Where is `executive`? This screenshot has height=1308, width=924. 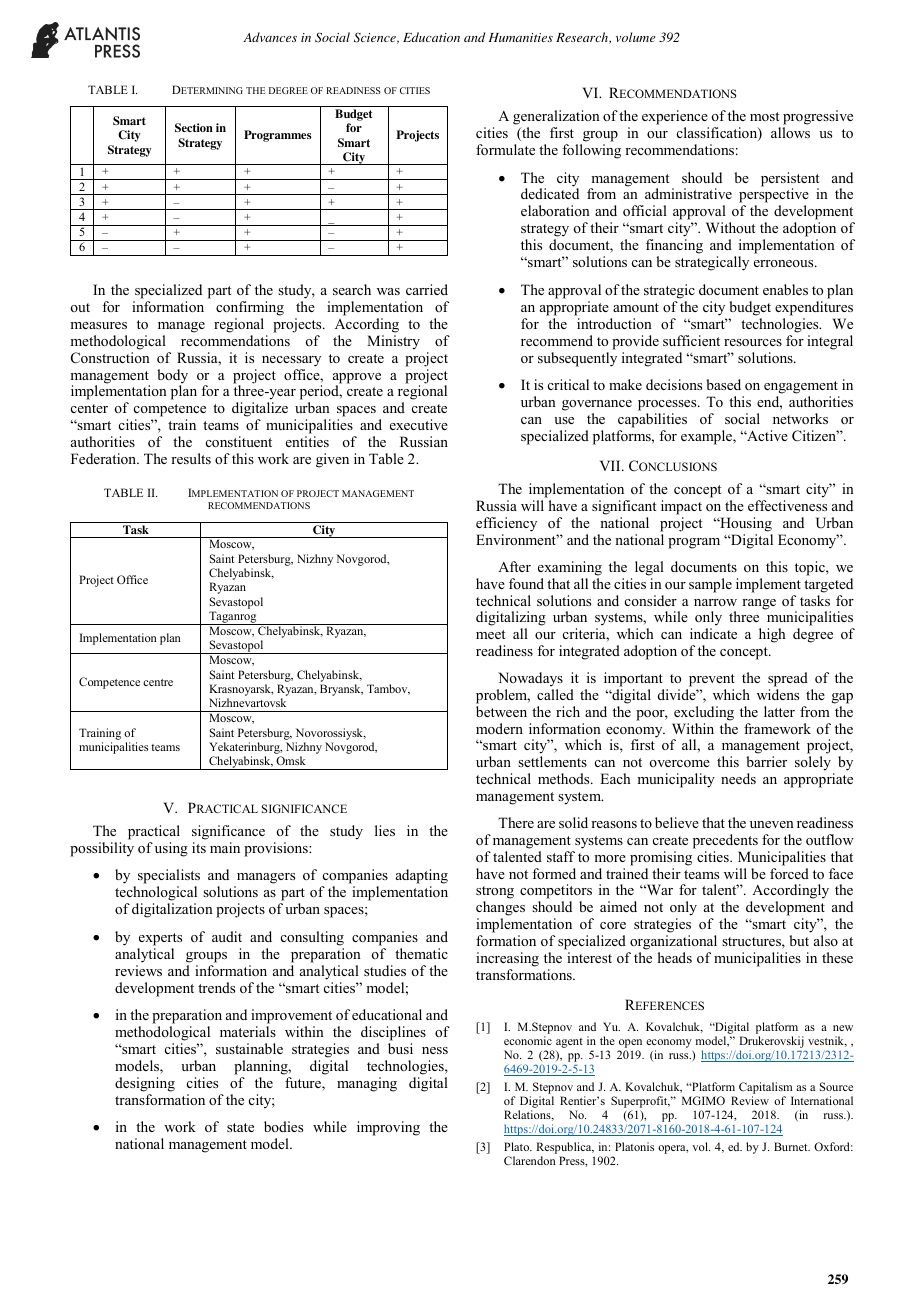 executive is located at coordinates (419, 424).
